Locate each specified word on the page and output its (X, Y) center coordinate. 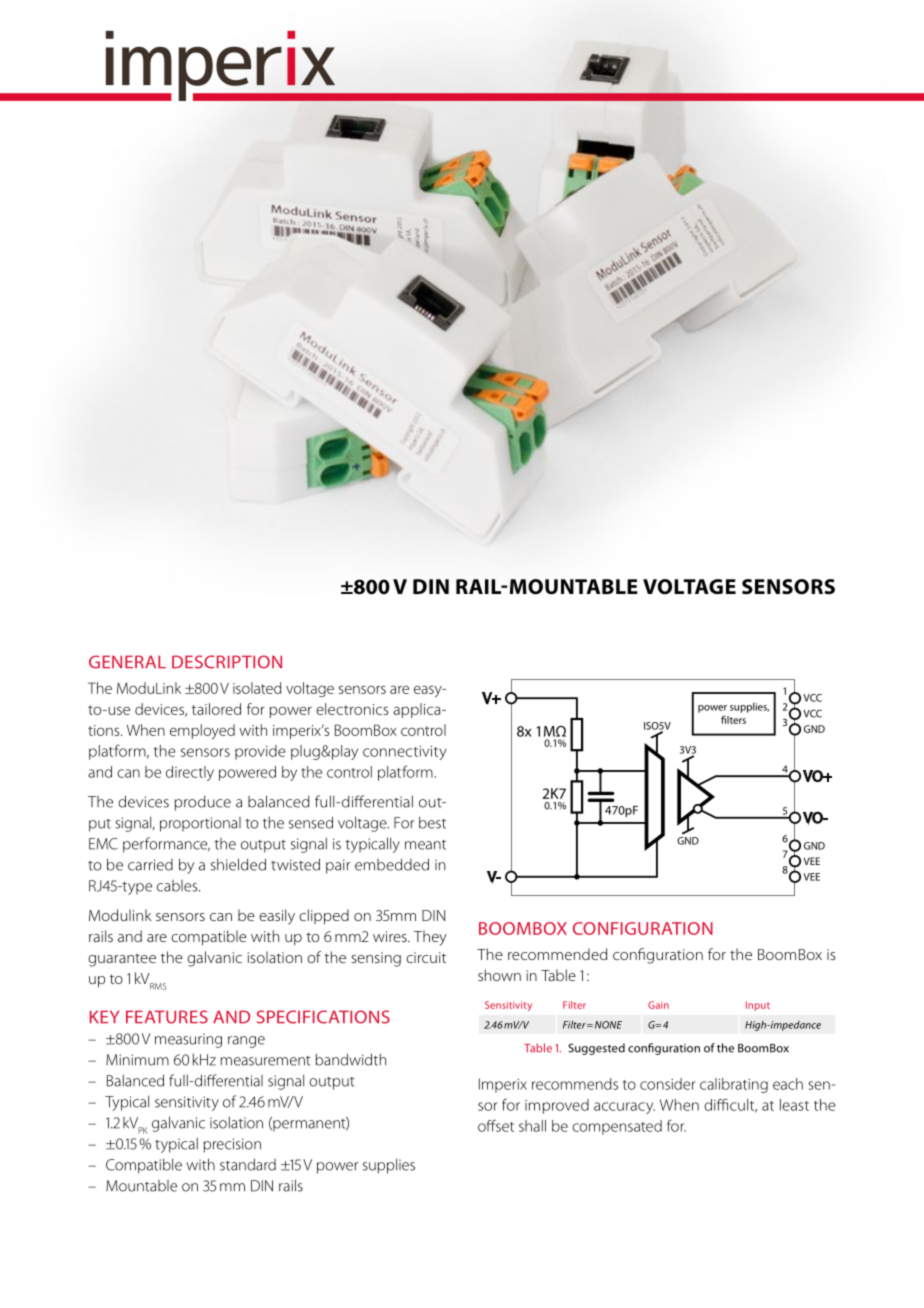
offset (496, 1126)
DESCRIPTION (227, 662)
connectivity (404, 753)
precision (232, 1145)
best (432, 822)
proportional (200, 824)
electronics (352, 709)
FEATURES (167, 1017)
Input (758, 1006)
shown (499, 975)
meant (425, 845)
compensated (617, 1127)
